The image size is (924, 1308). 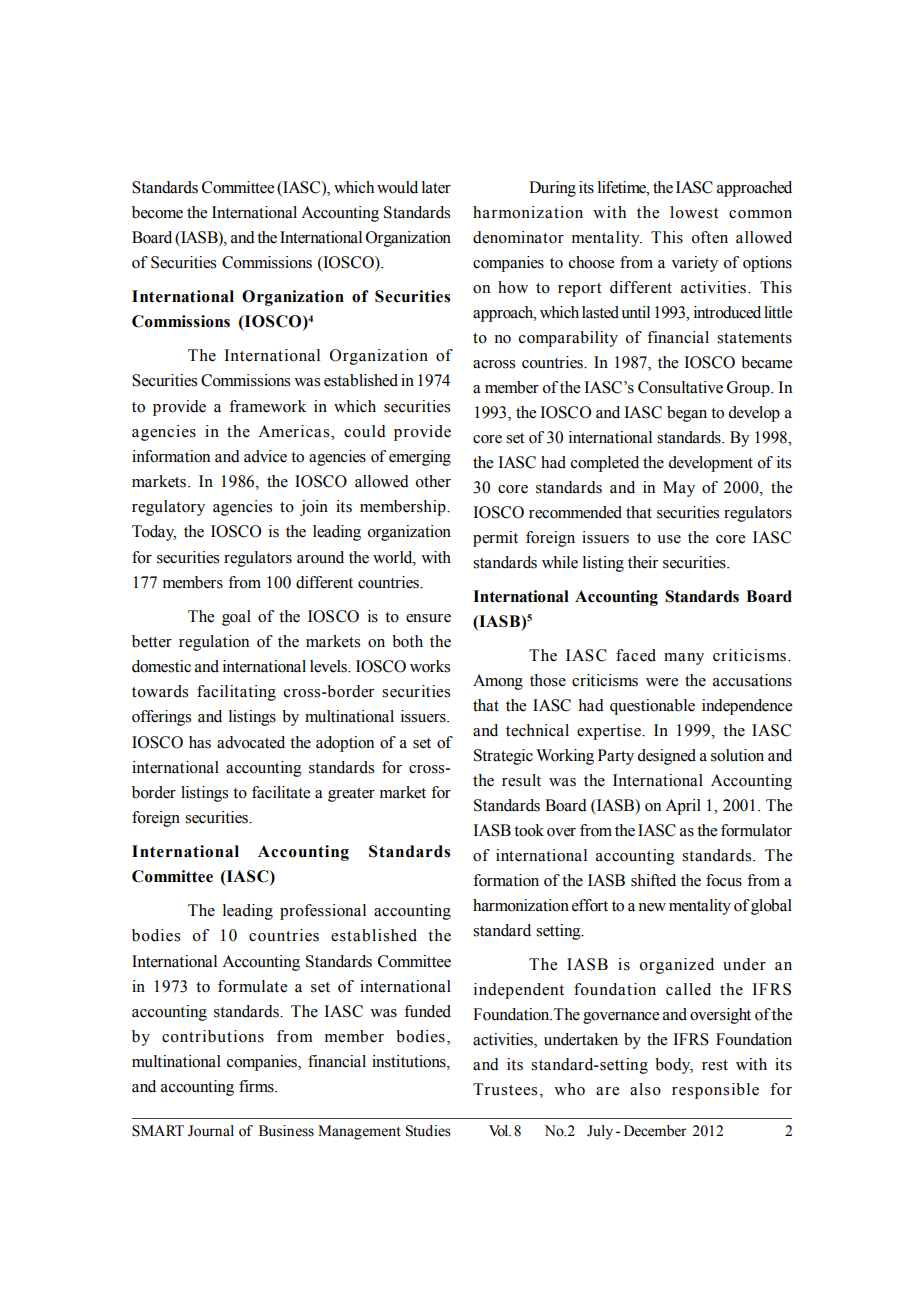 What do you see at coordinates (684, 659) in the screenshot?
I see `many` at bounding box center [684, 659].
